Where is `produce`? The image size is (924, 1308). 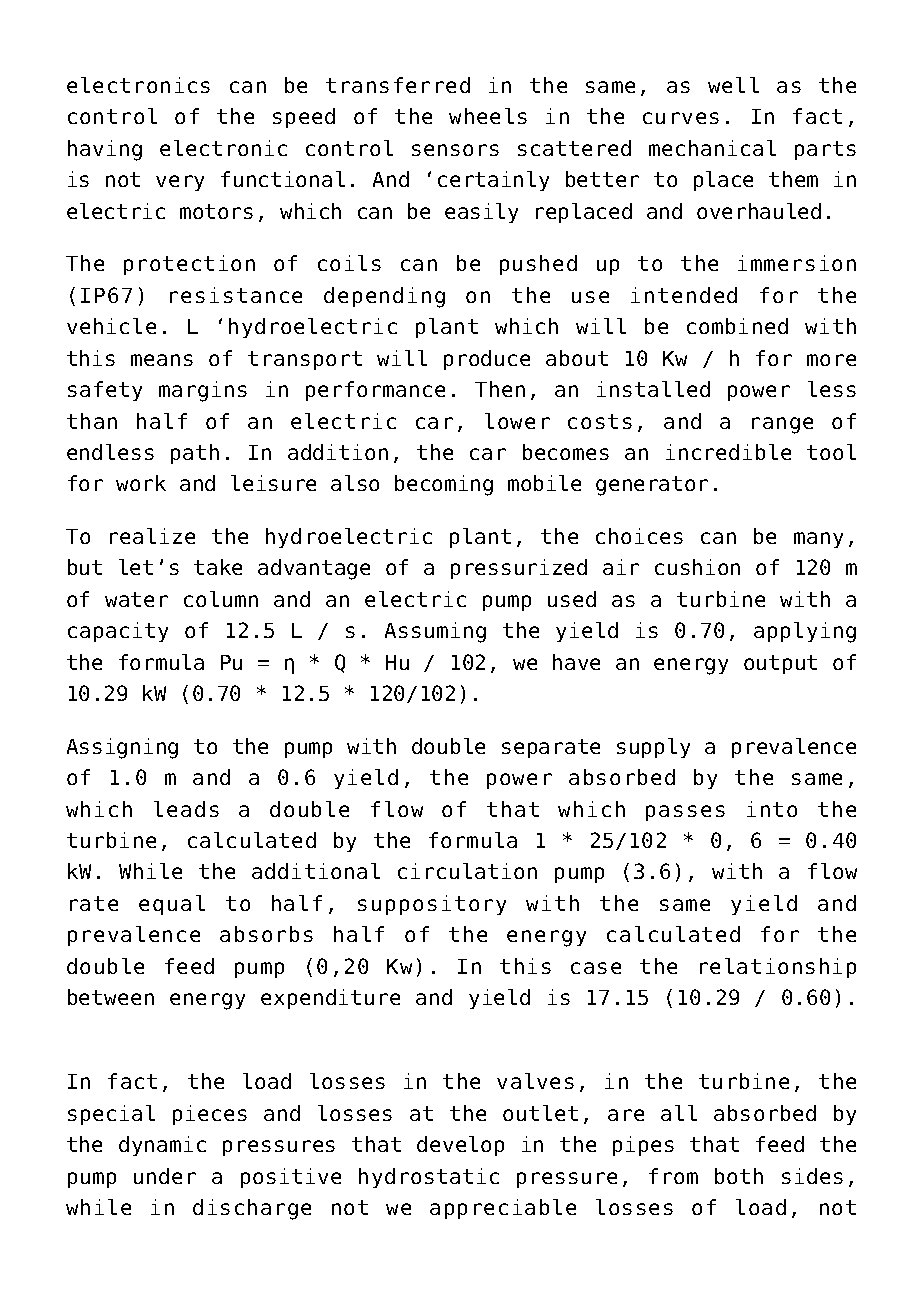
produce is located at coordinates (487, 360).
